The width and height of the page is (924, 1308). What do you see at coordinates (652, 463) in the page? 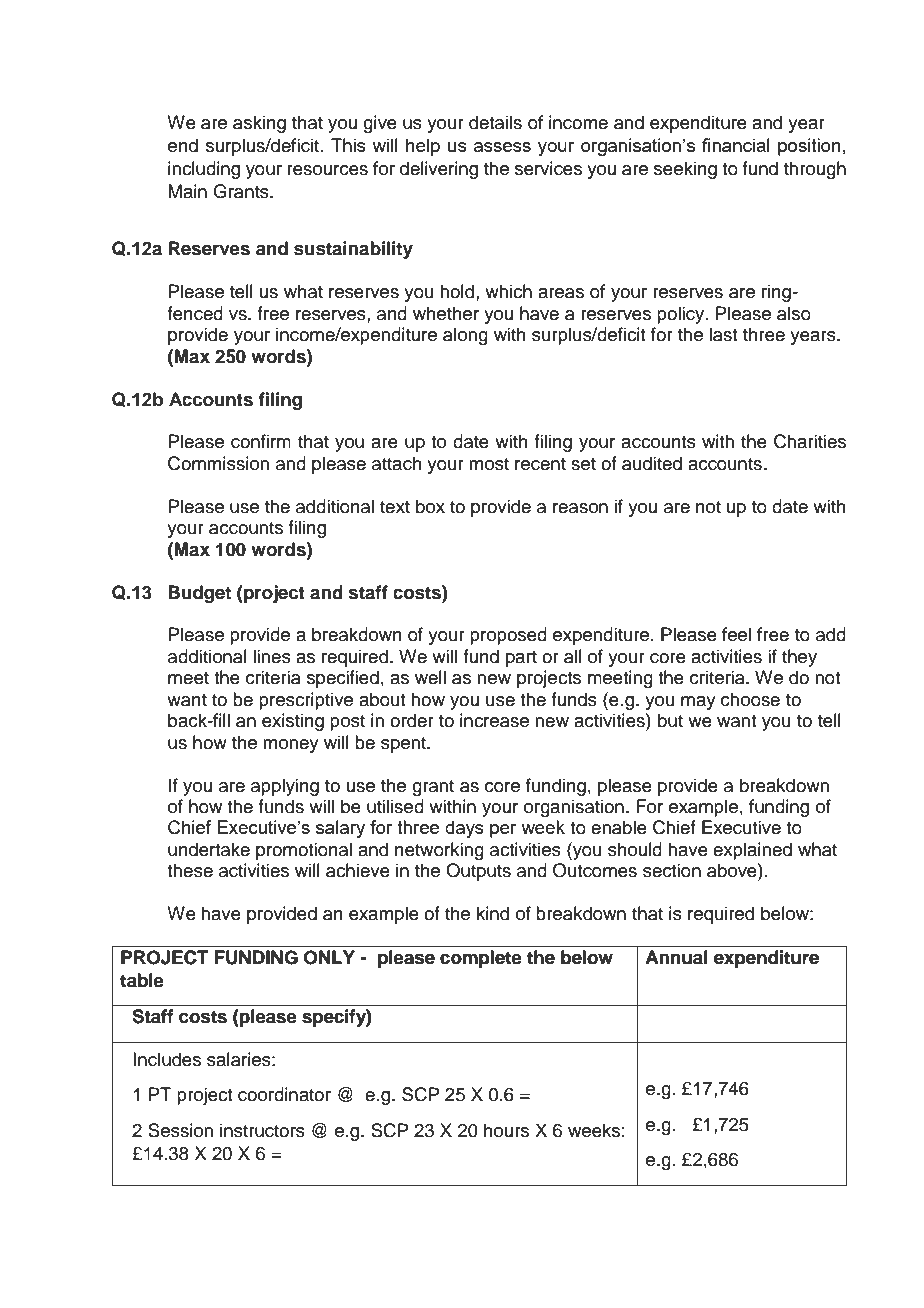
I see `audited` at bounding box center [652, 463].
